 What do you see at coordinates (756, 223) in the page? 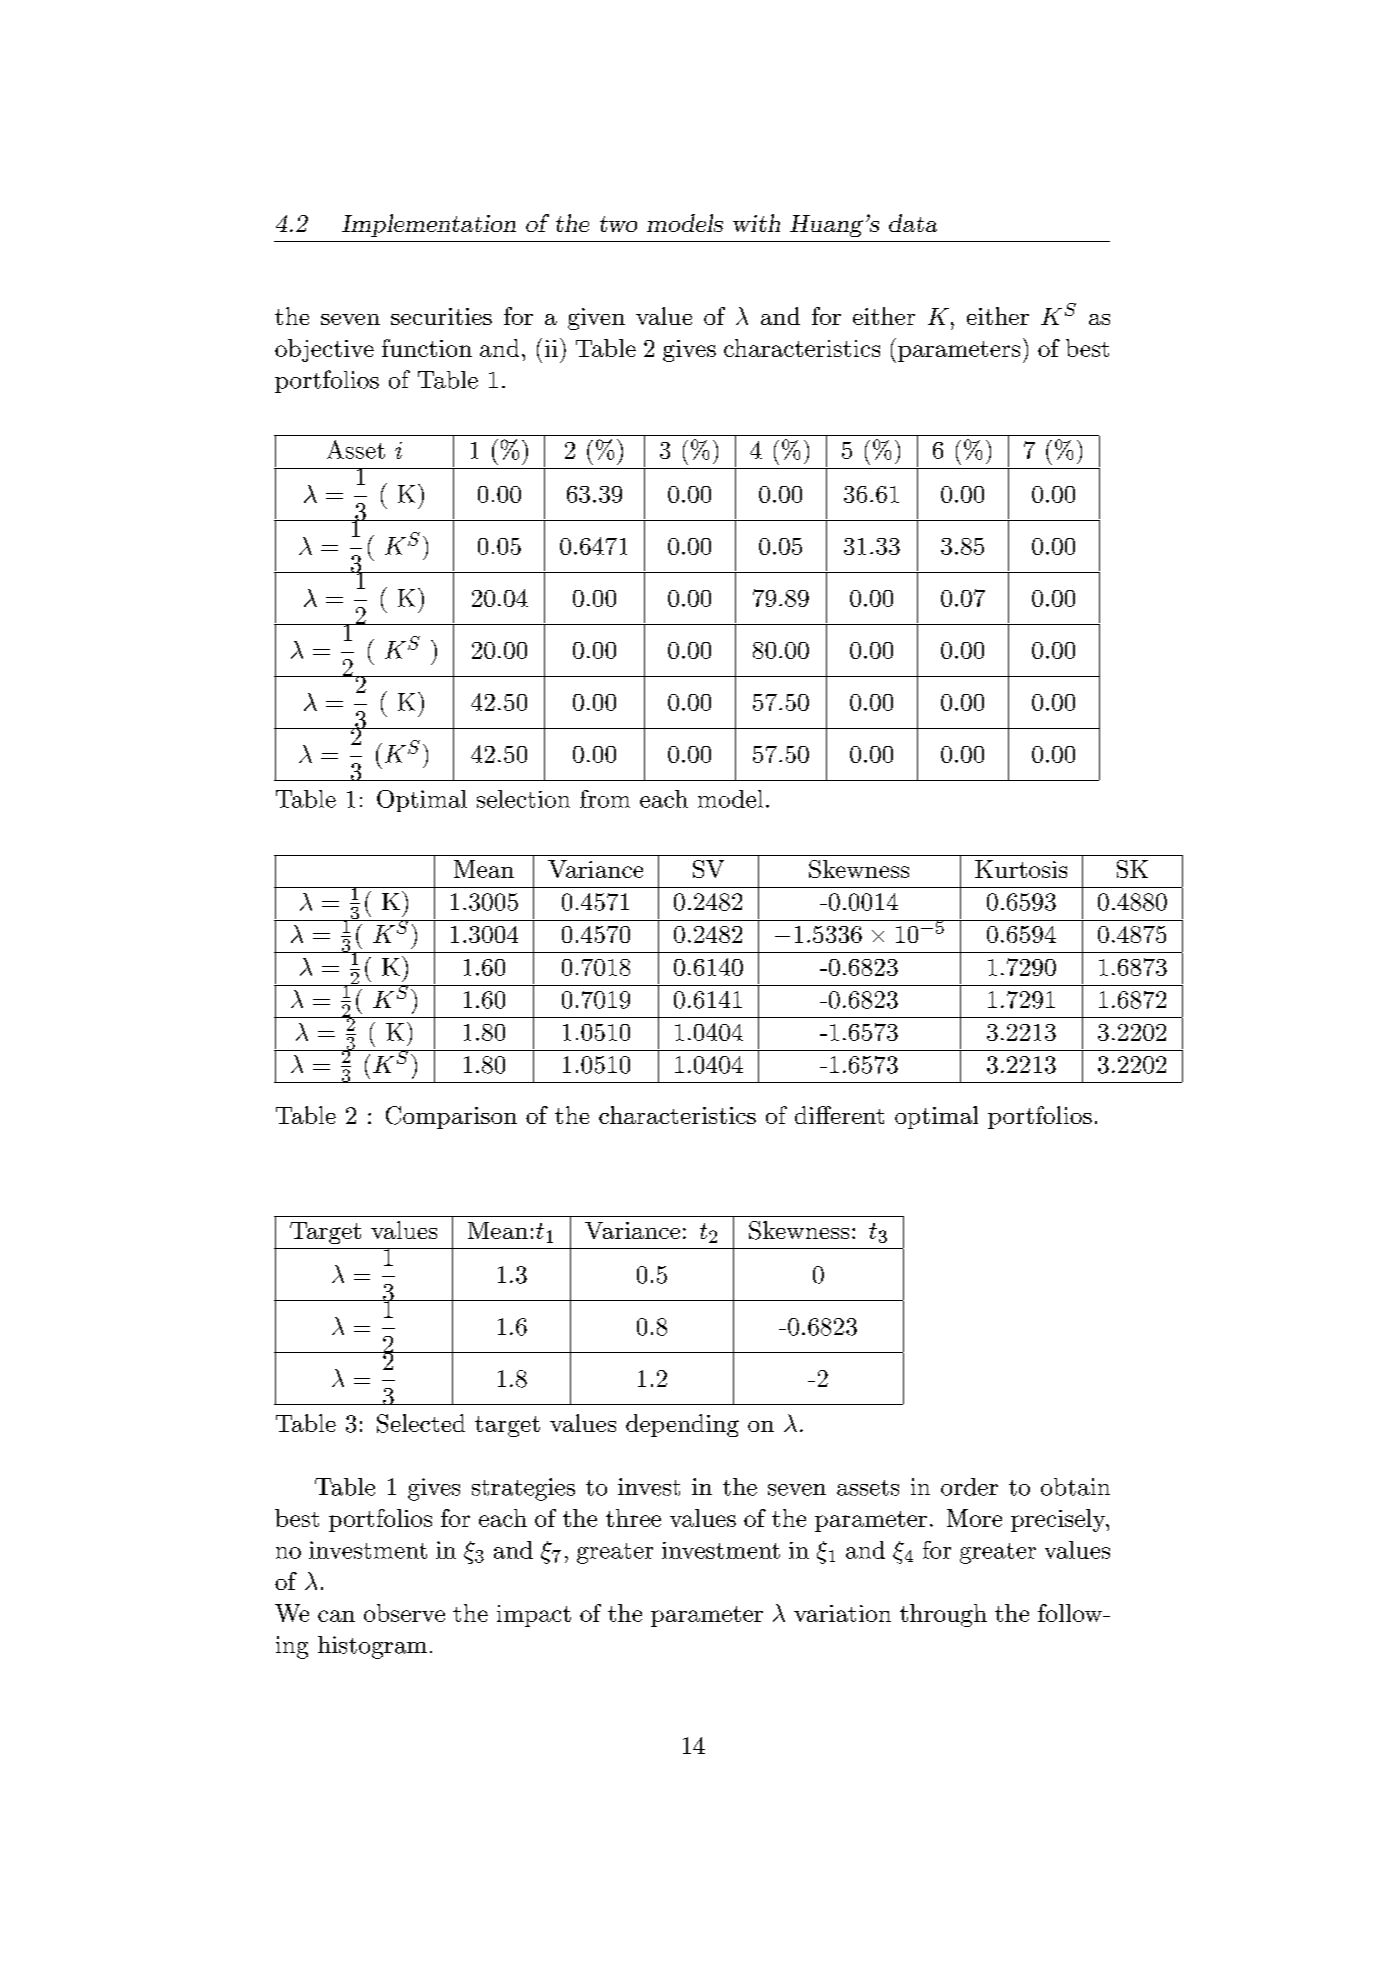
I see `with` at bounding box center [756, 223].
